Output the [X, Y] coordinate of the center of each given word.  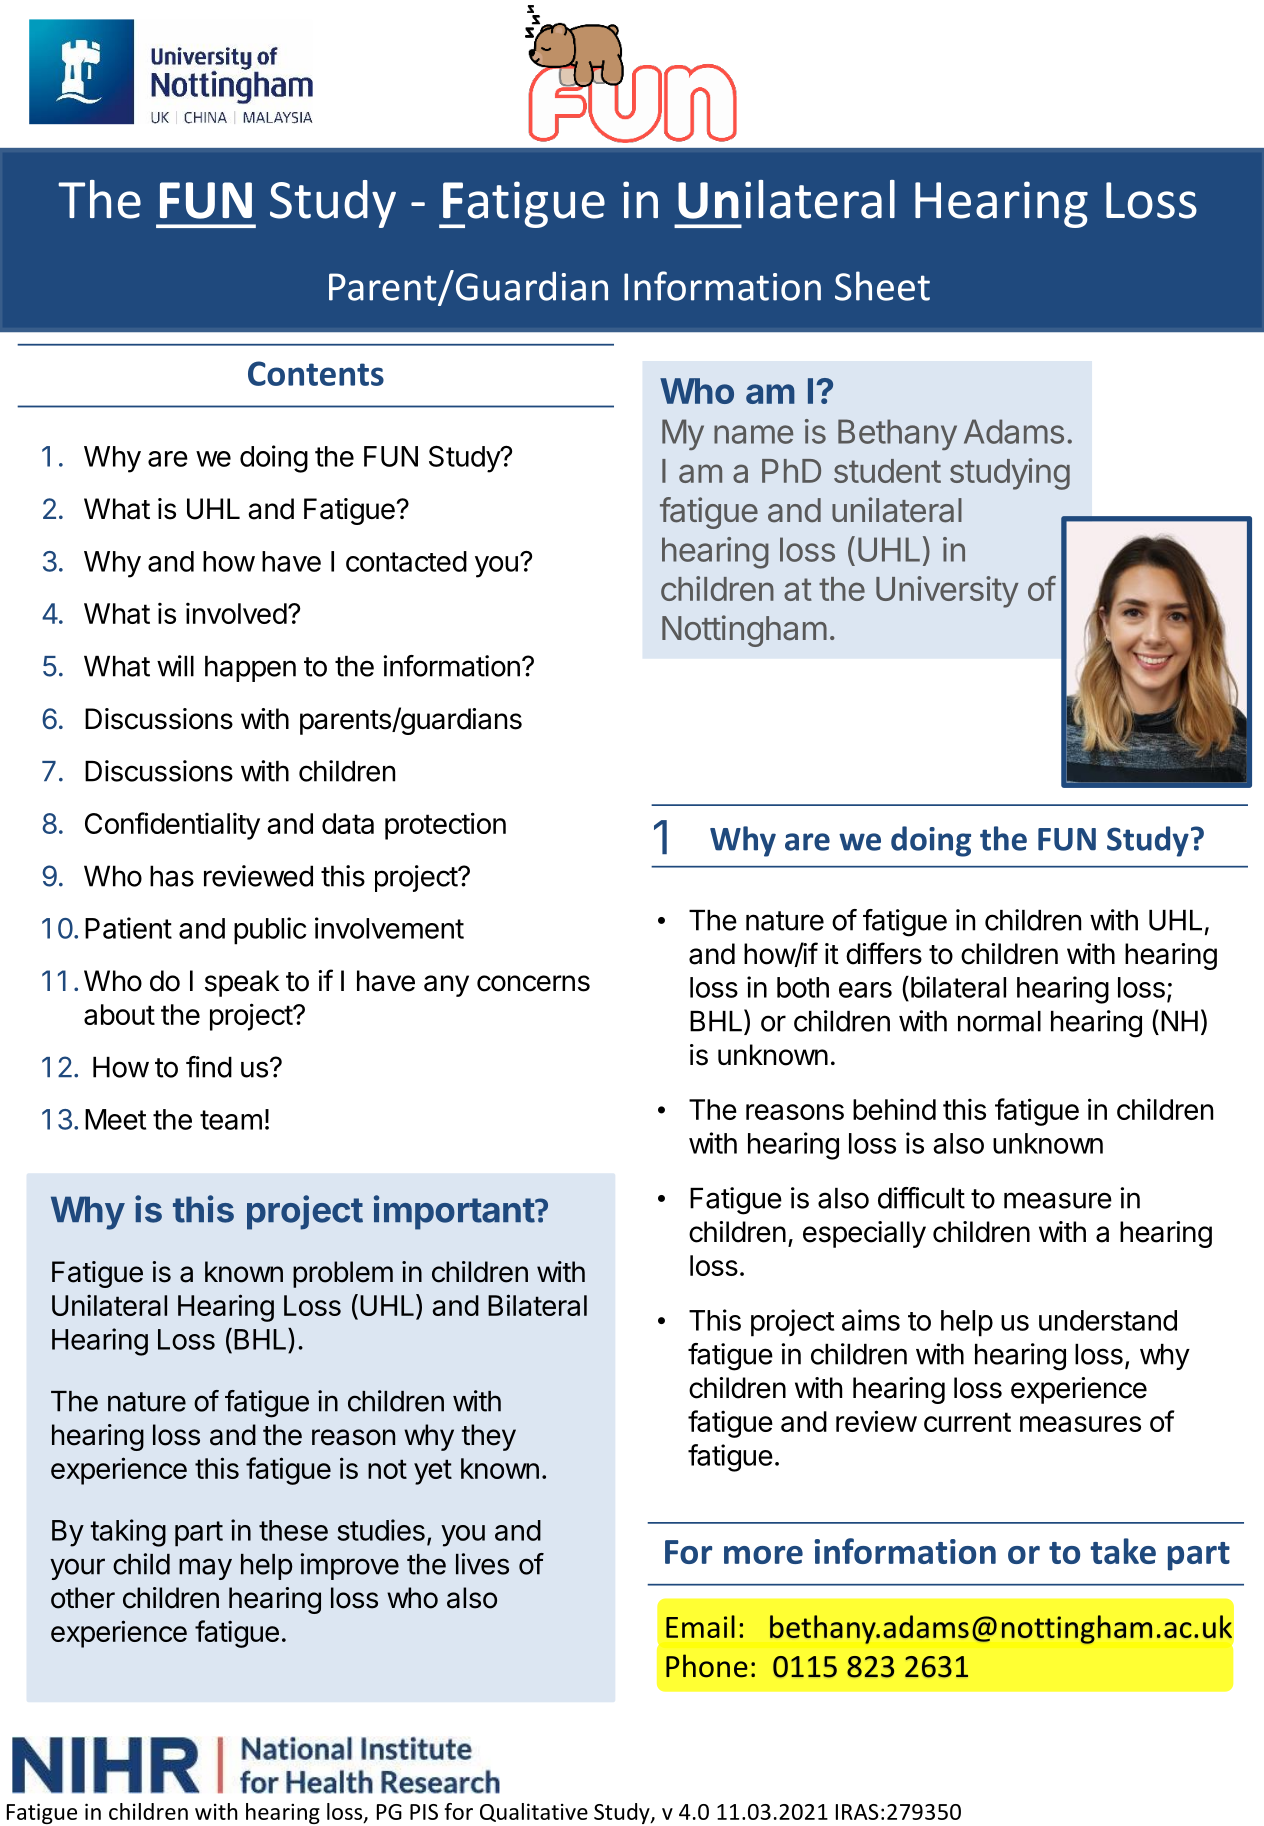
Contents [316, 373]
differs [884, 953]
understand [1108, 1320]
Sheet [882, 286]
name [753, 434]
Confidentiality [172, 826]
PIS [424, 1812]
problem [343, 1274]
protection [445, 826]
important [455, 1212]
